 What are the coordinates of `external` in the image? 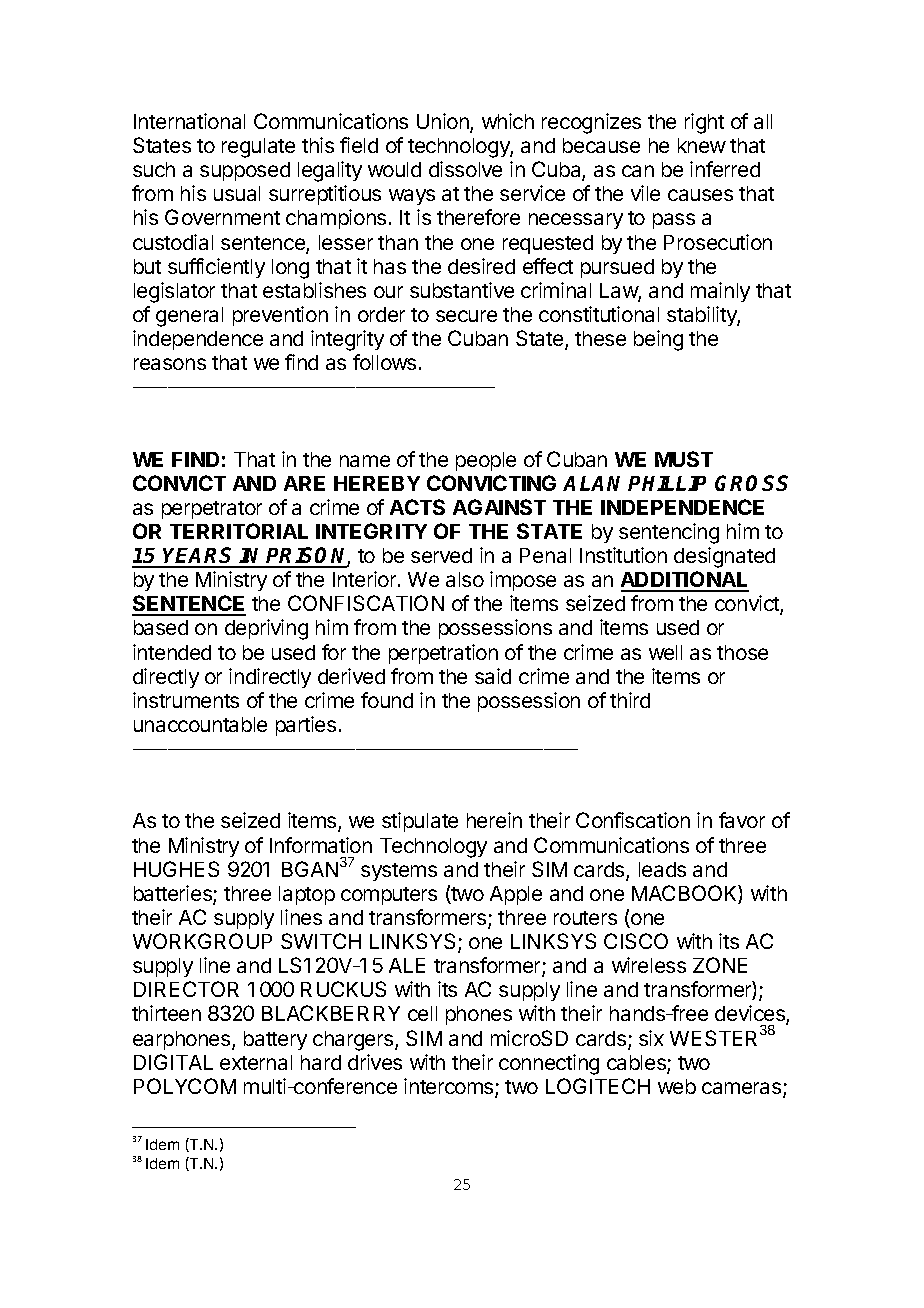 It's located at (256, 1062).
